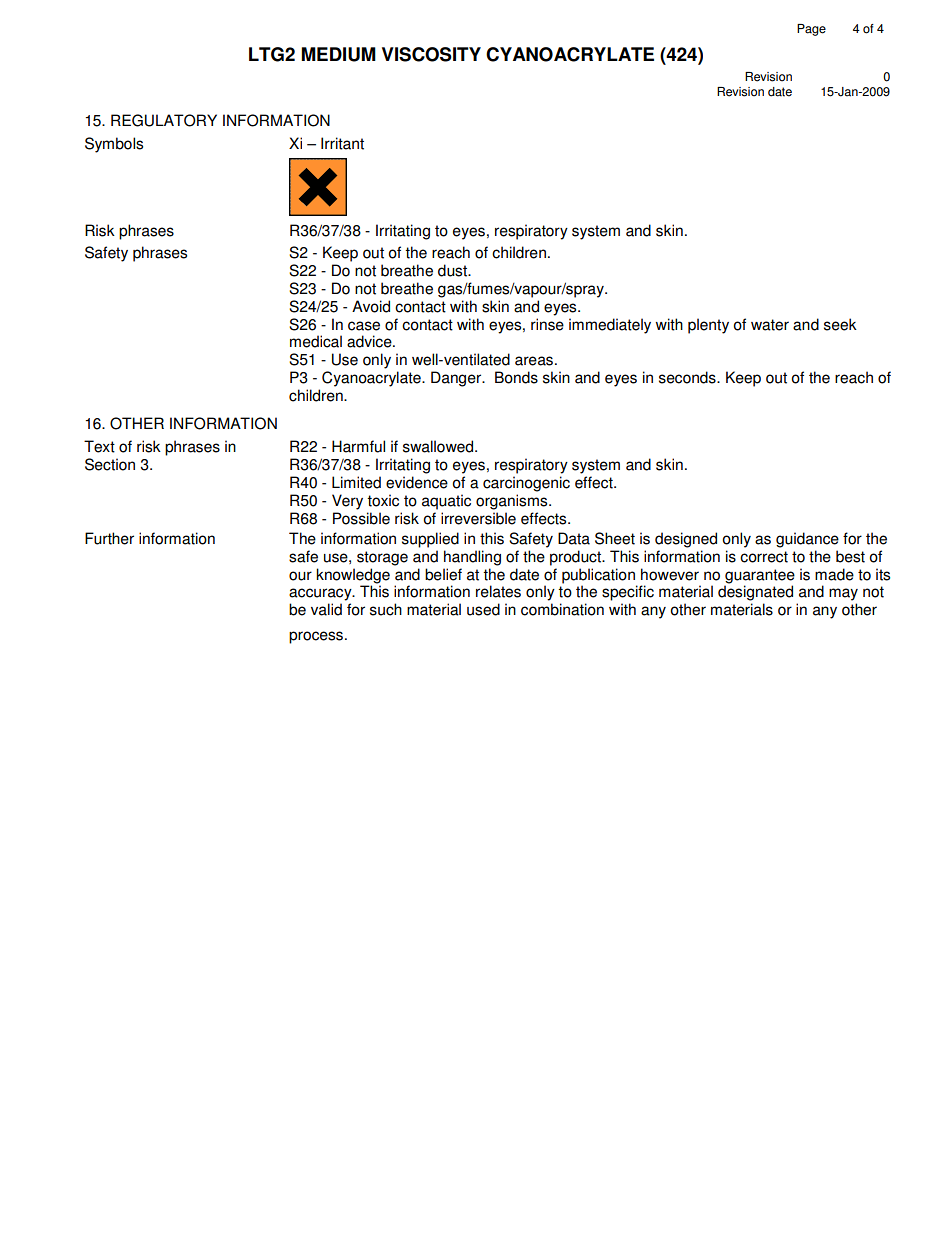 The image size is (952, 1233). I want to click on Irritant, so click(342, 143).
